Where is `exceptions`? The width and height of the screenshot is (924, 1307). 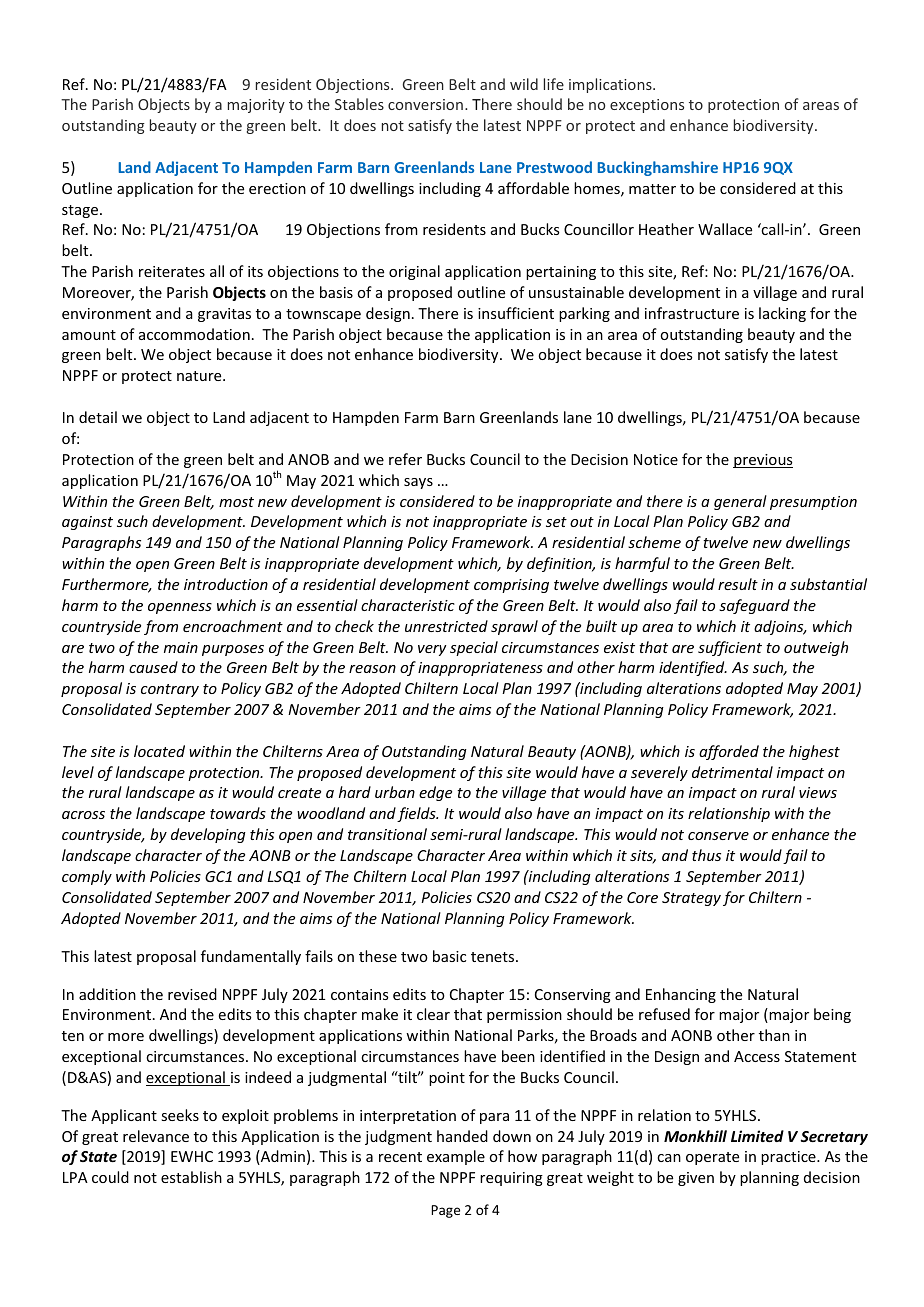
exceptions is located at coordinates (647, 106).
